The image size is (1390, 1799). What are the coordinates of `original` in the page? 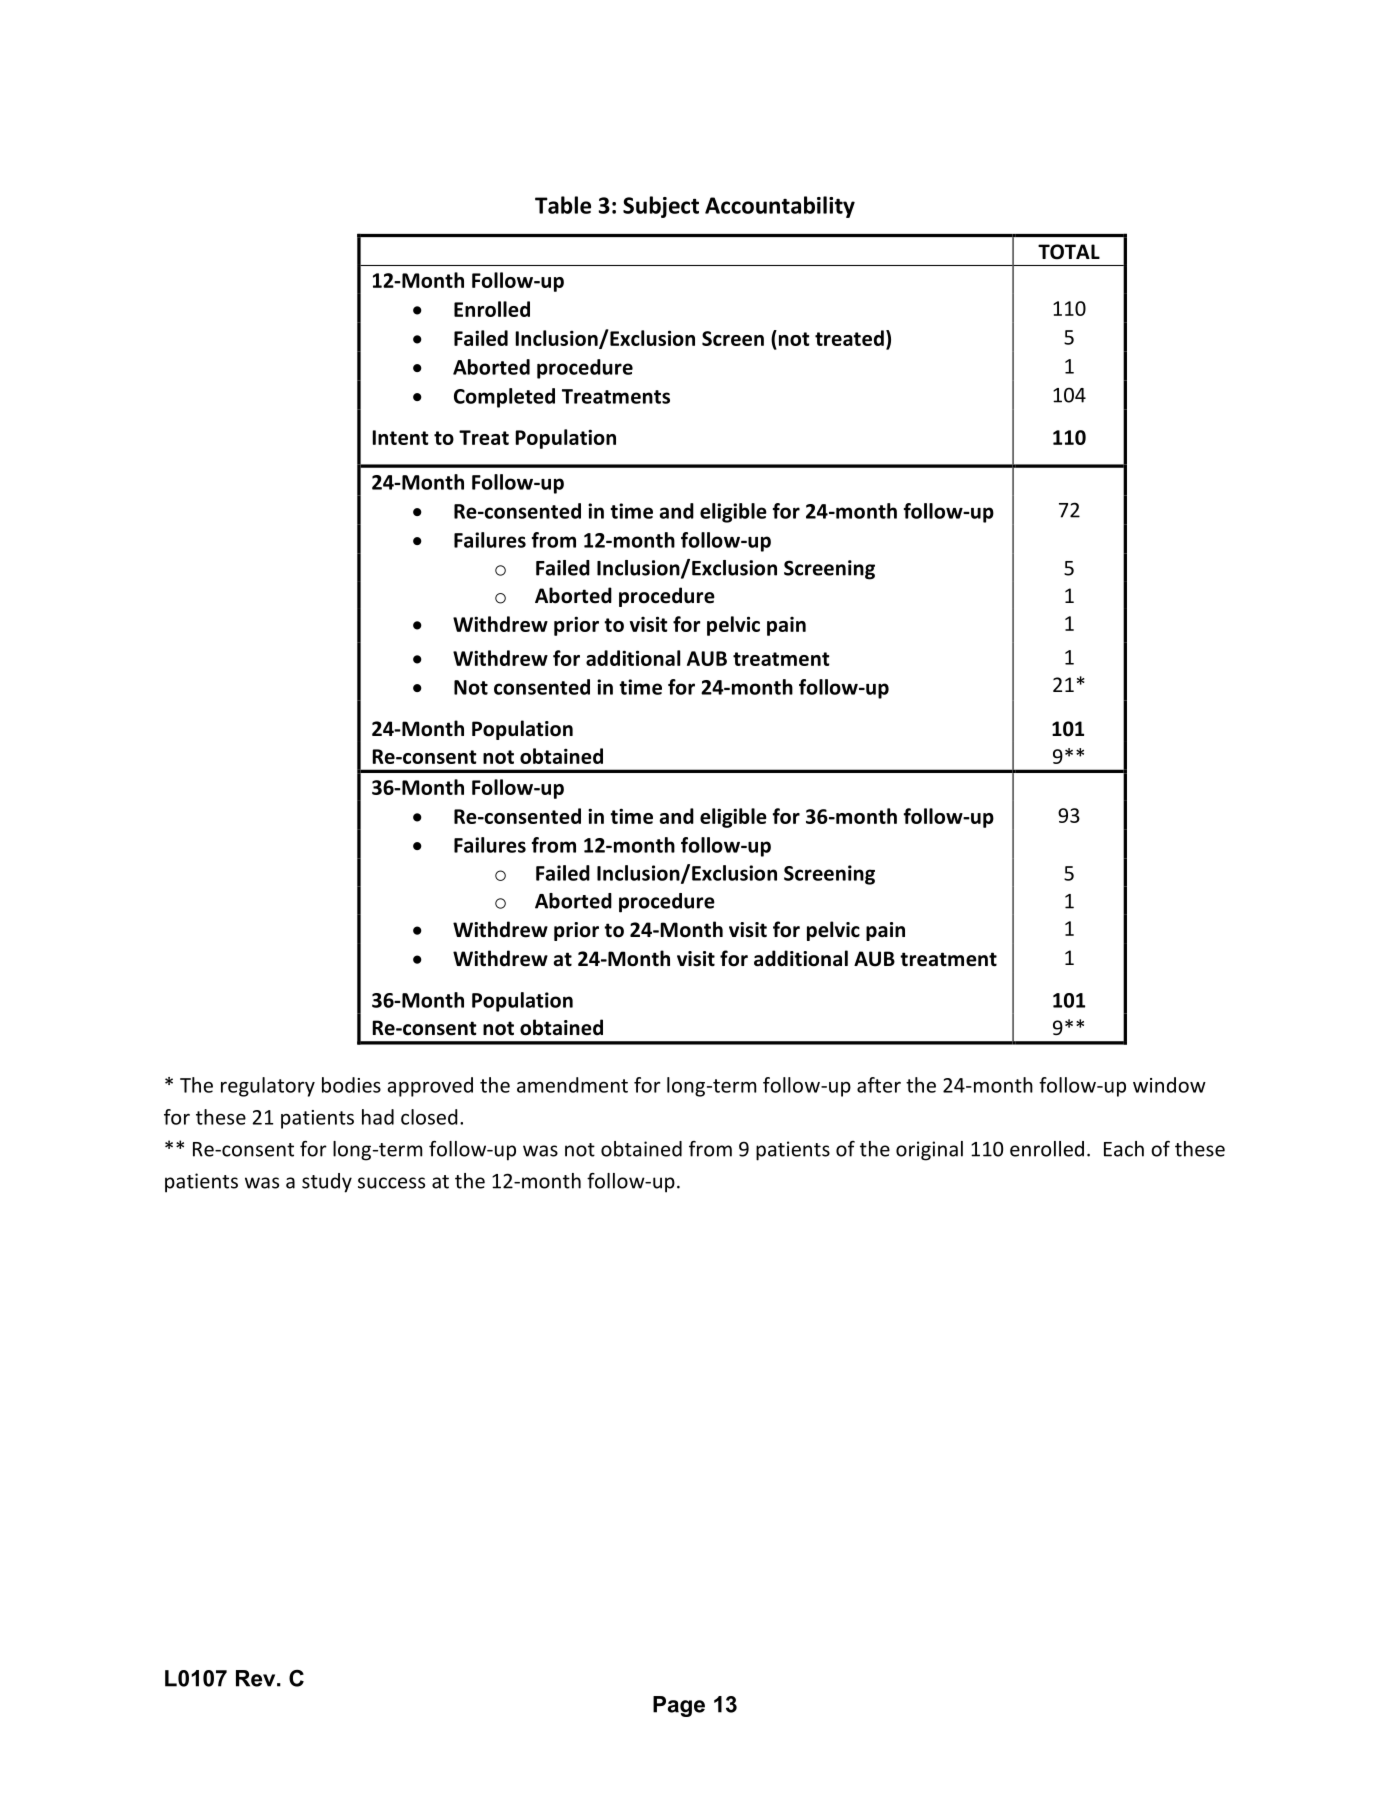 It's located at (929, 1151).
